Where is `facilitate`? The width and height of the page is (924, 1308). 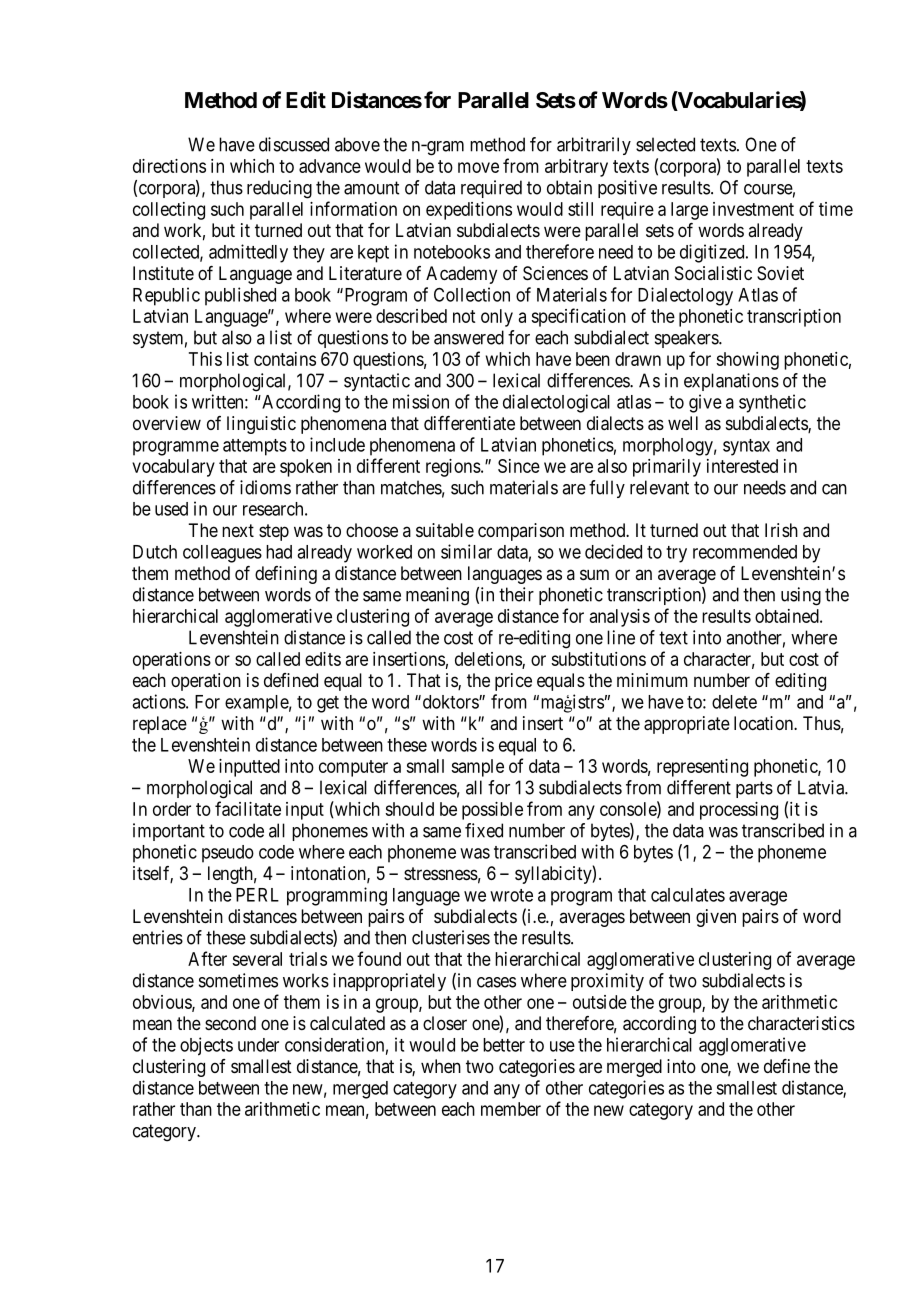
facilitate is located at coordinates (248, 808).
